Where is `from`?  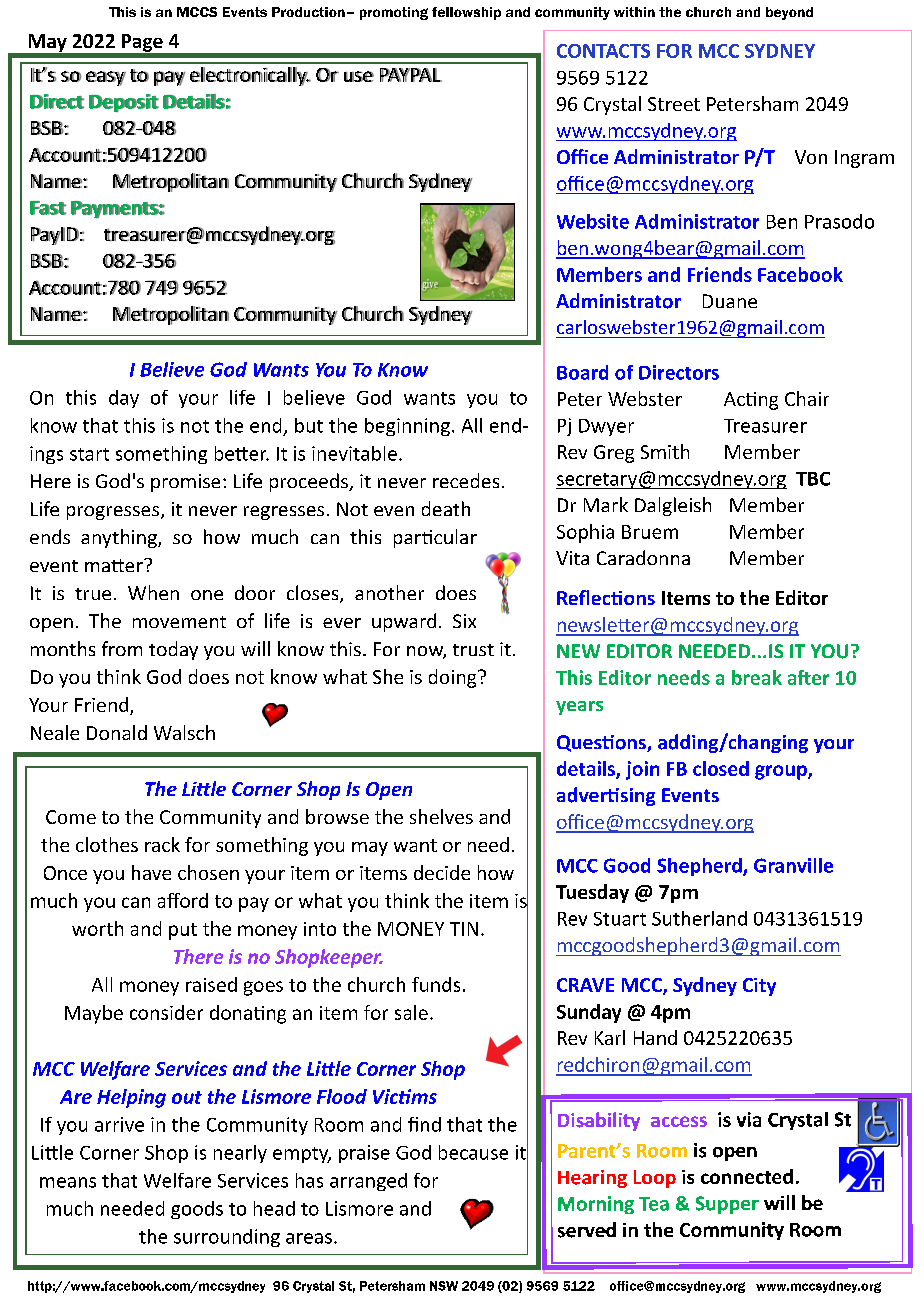 from is located at coordinates (122, 648).
